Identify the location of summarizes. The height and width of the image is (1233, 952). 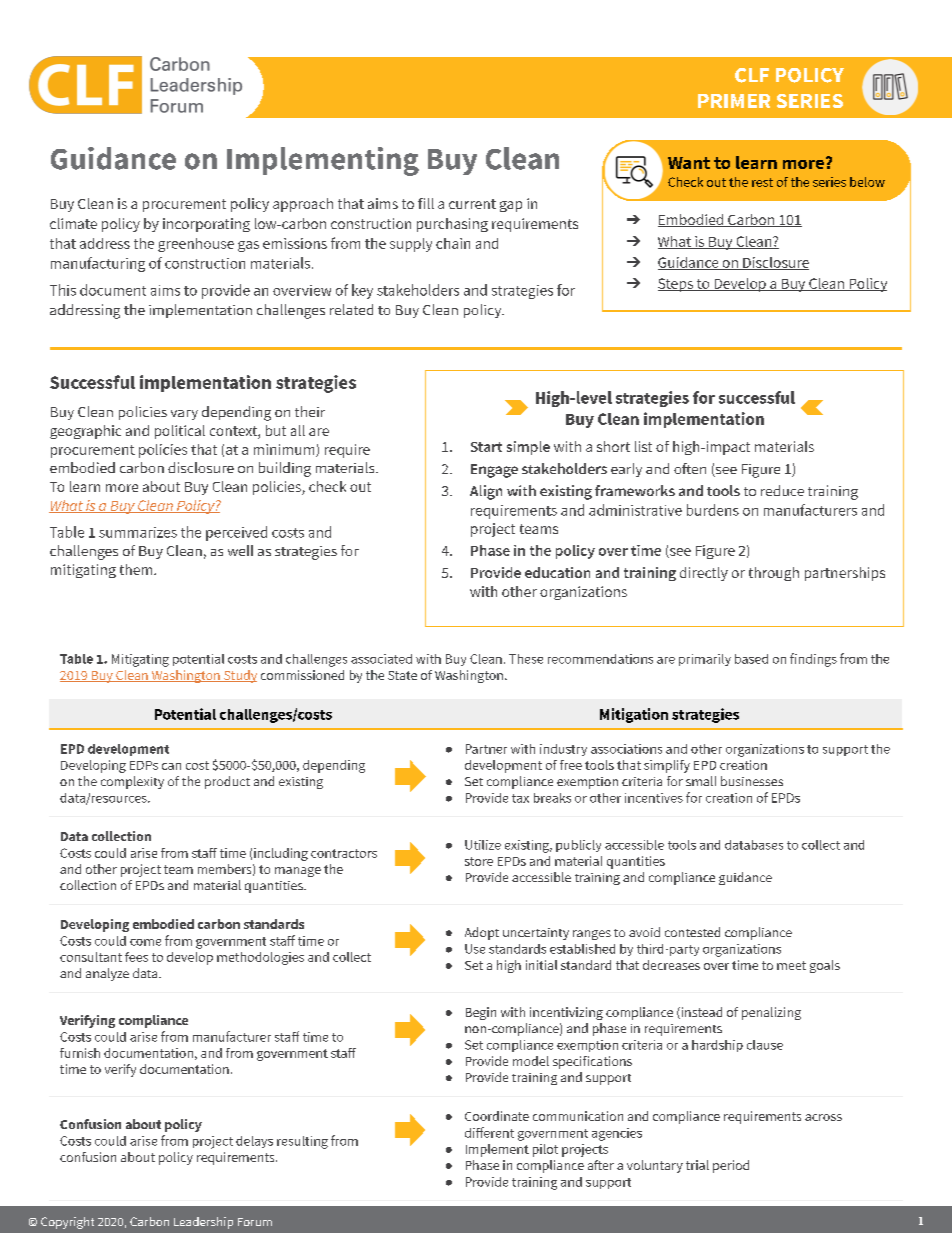
(138, 532).
